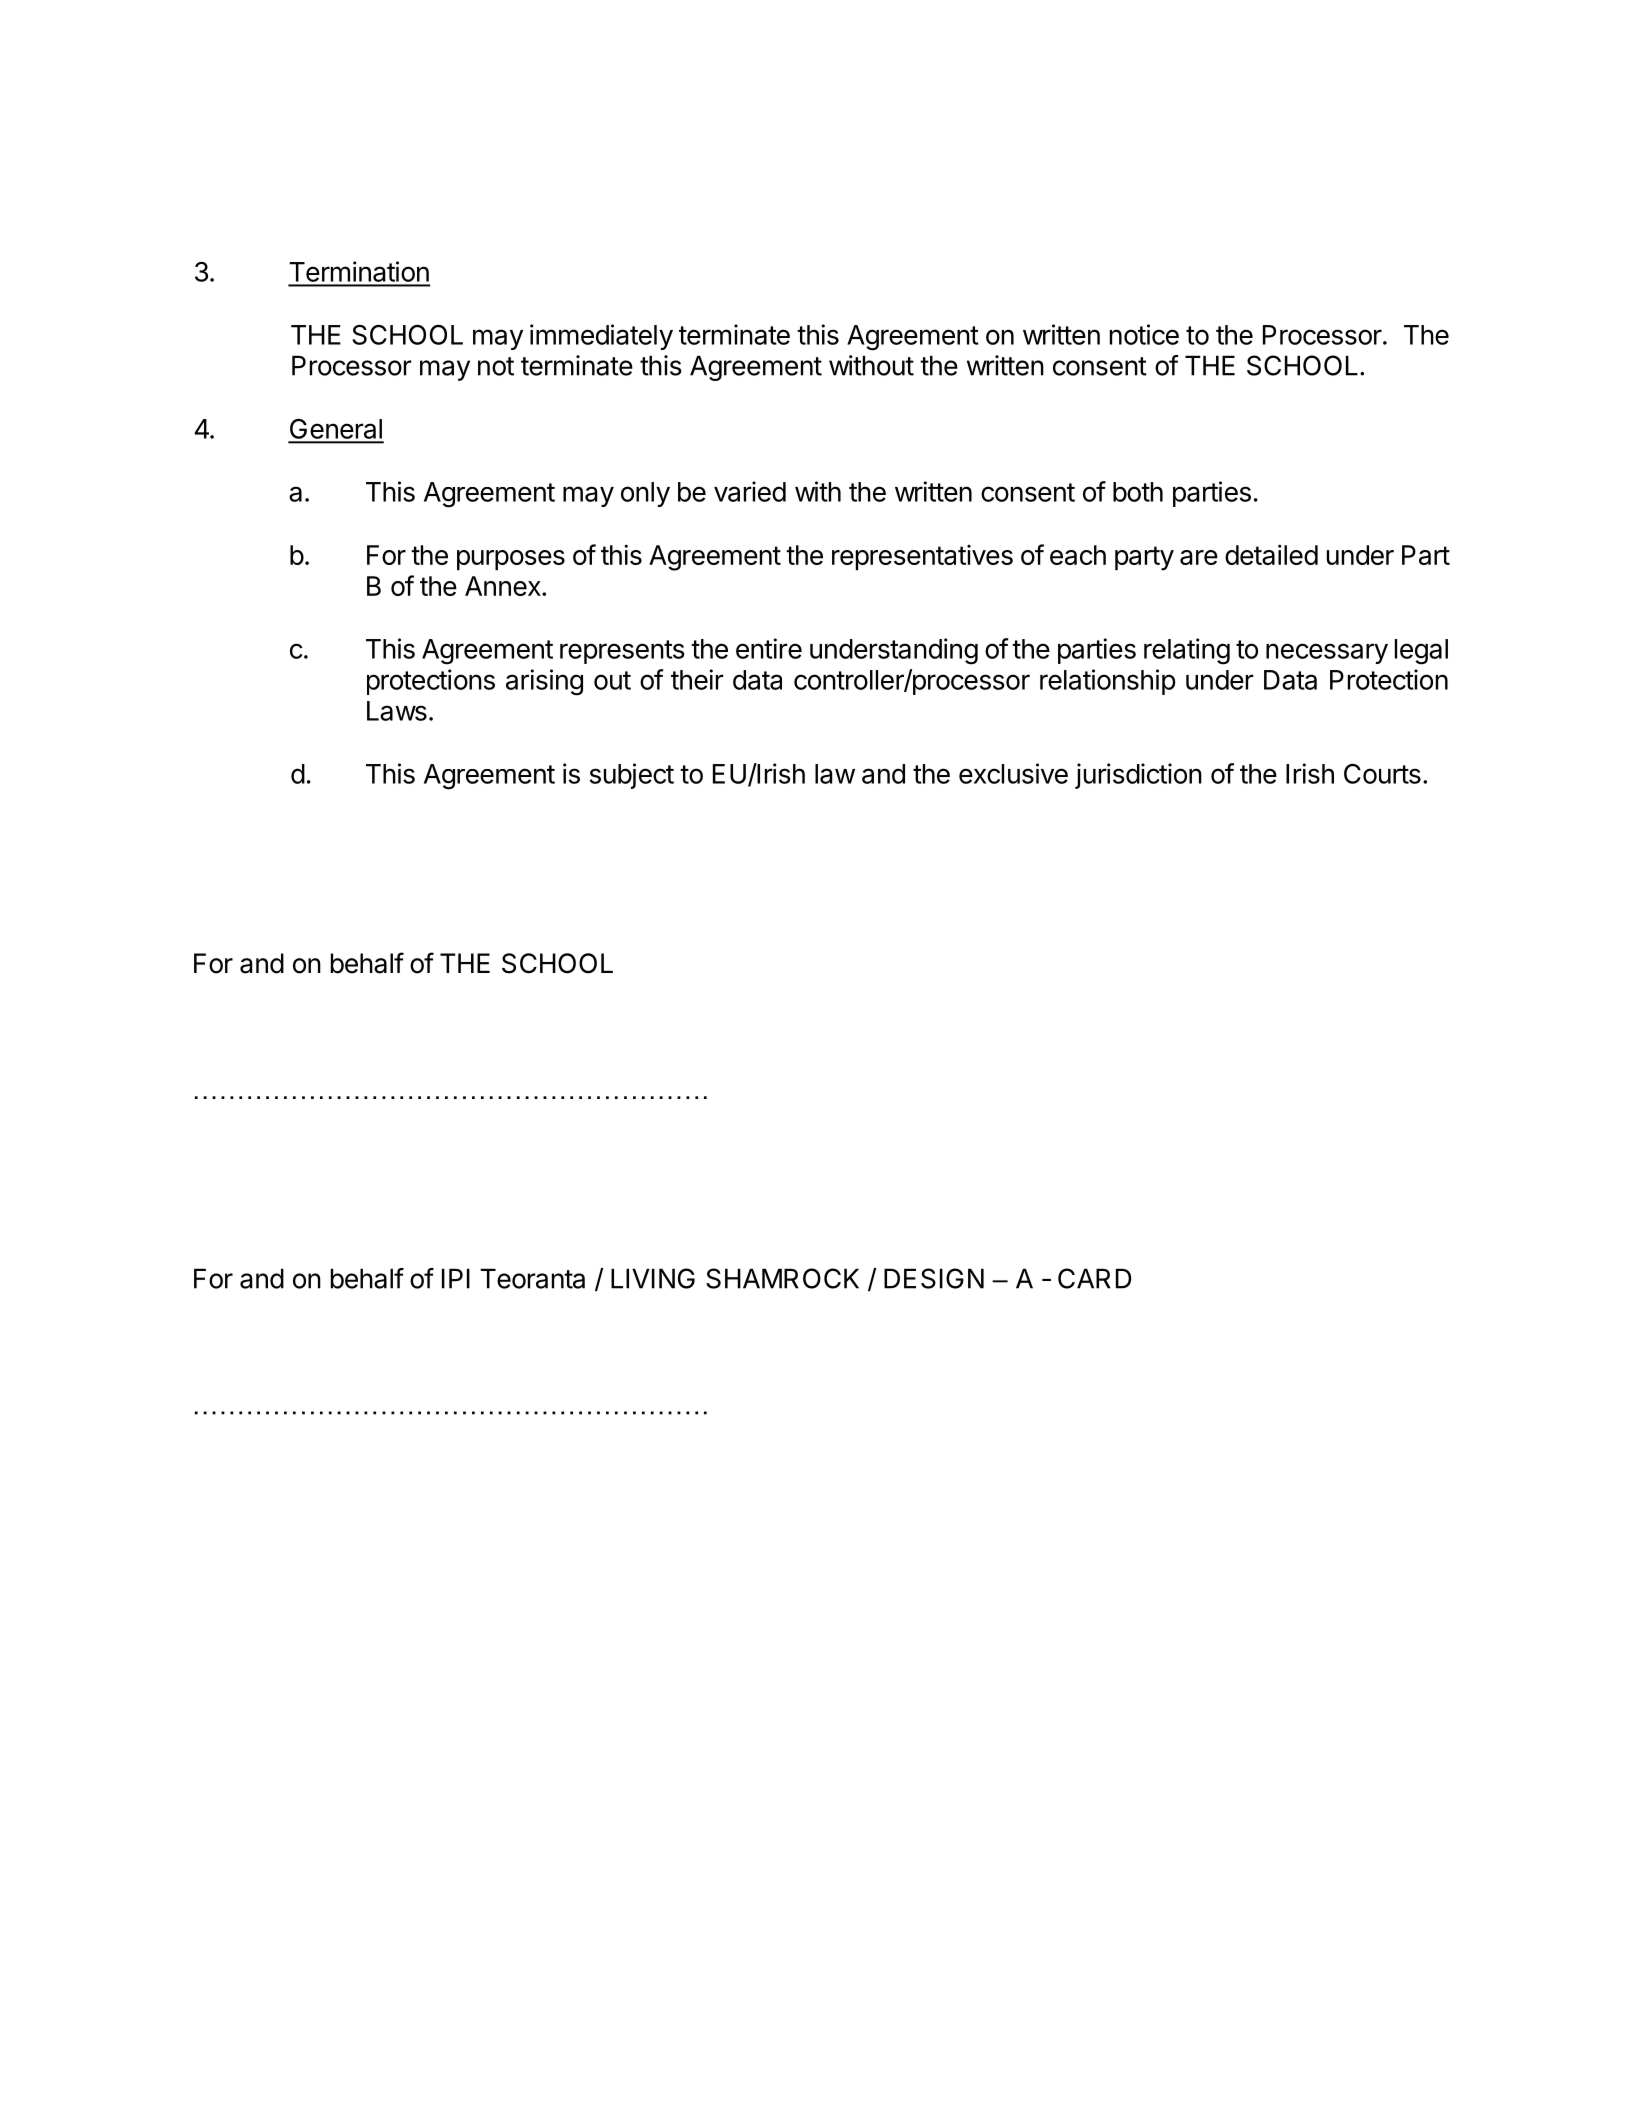  I want to click on exclusive, so click(1013, 773).
